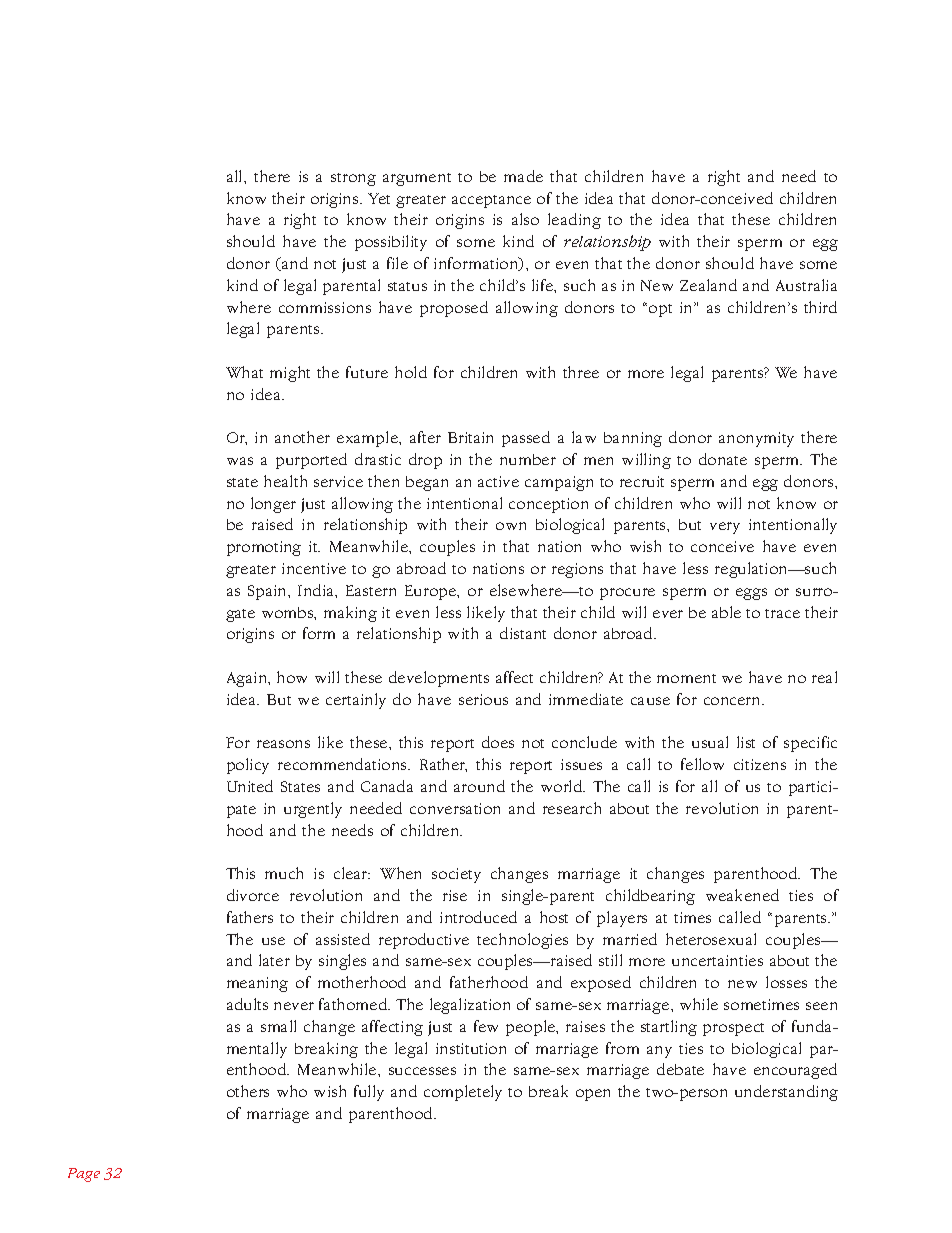 The width and height of the document is (952, 1233). Describe the element at coordinates (708, 285) in the document. I see `Zealand` at that location.
